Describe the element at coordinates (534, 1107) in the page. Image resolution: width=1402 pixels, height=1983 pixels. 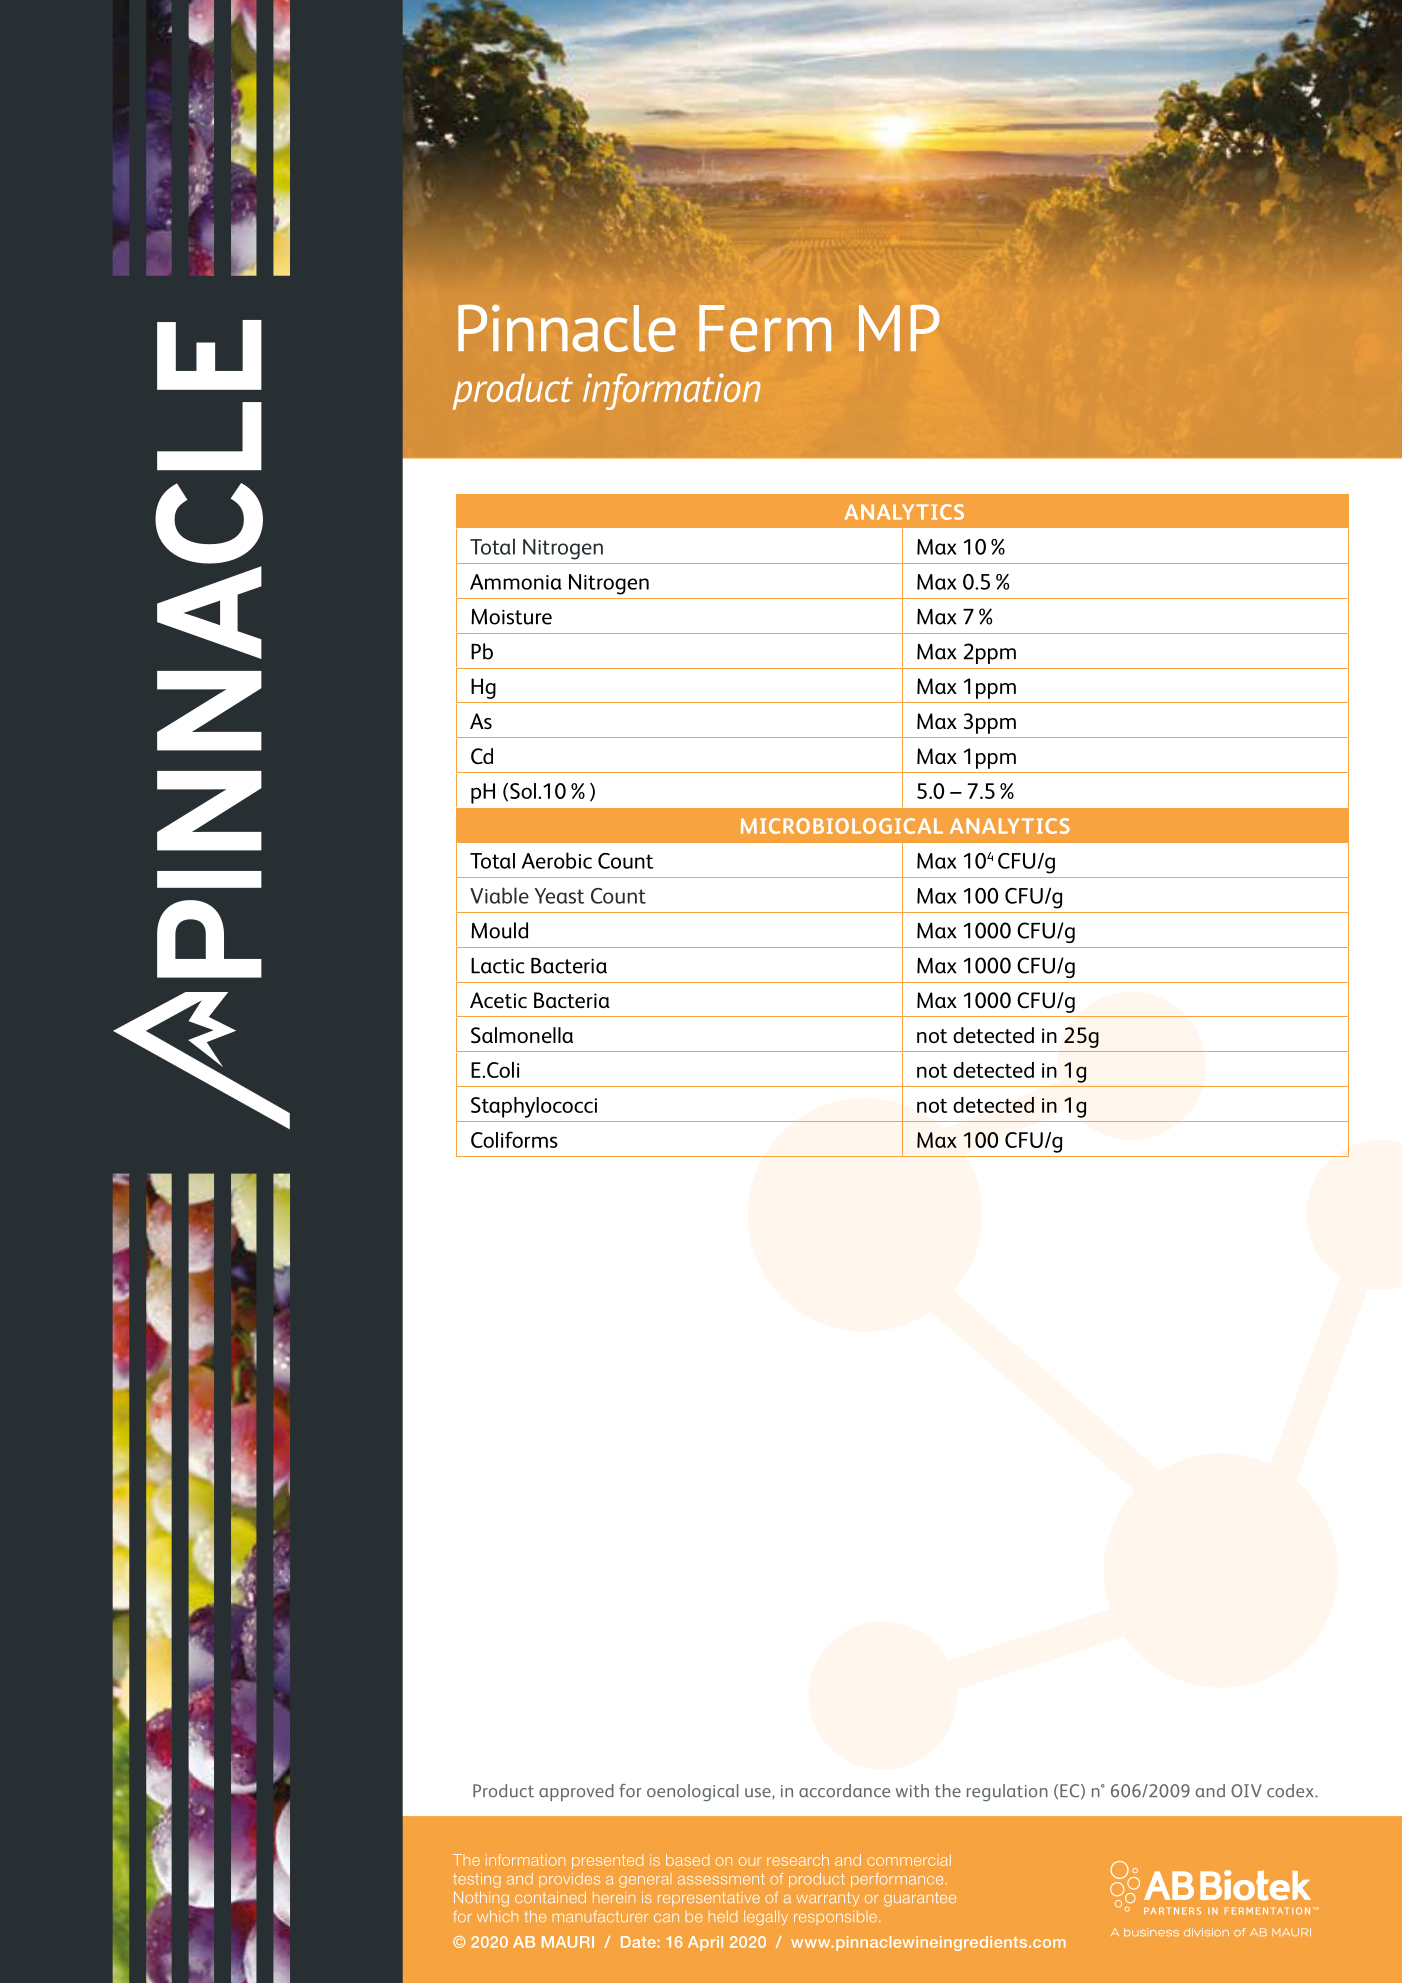
I see `Staphylococci` at that location.
